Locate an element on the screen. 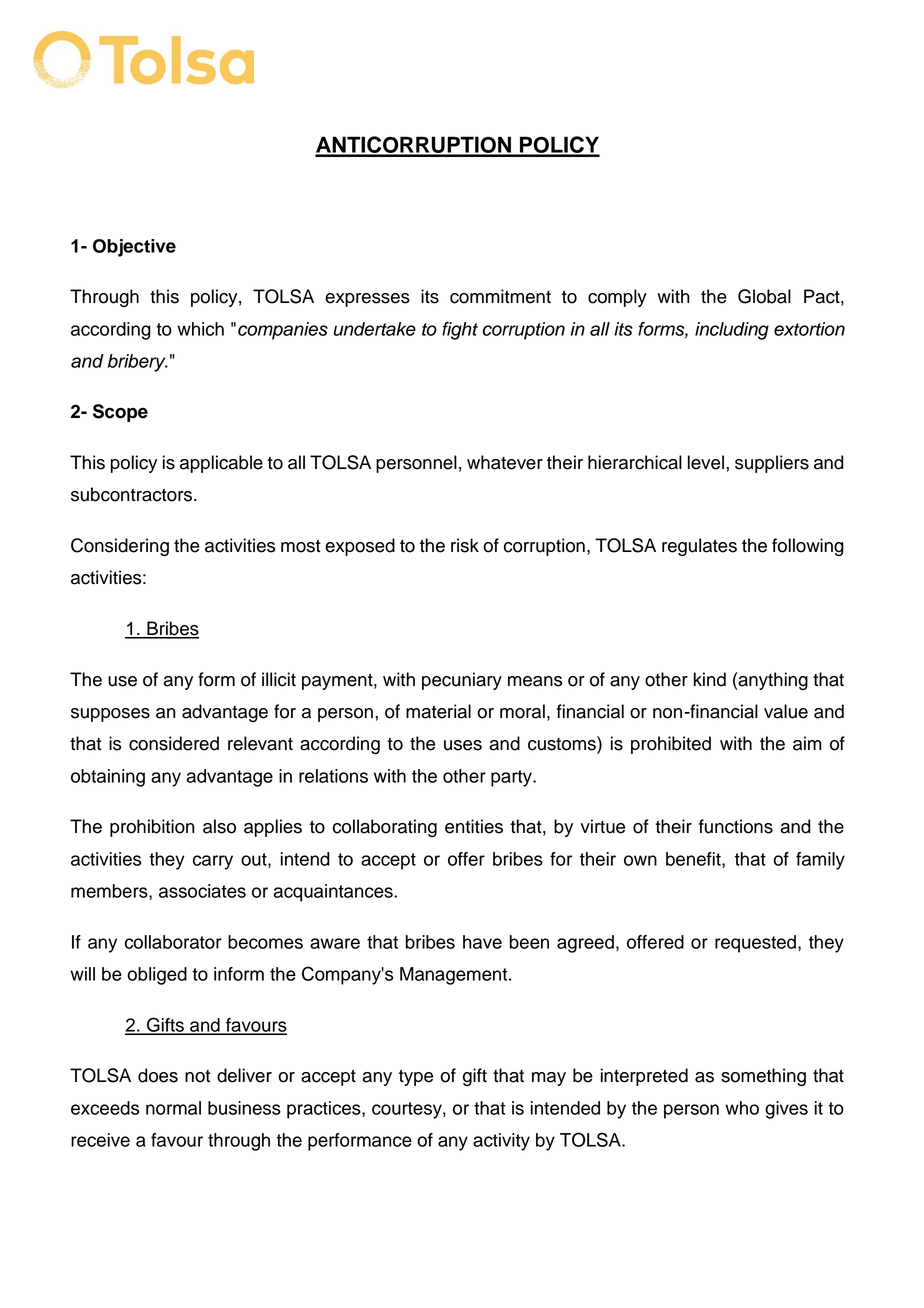  subcontractors is located at coordinates (133, 494).
